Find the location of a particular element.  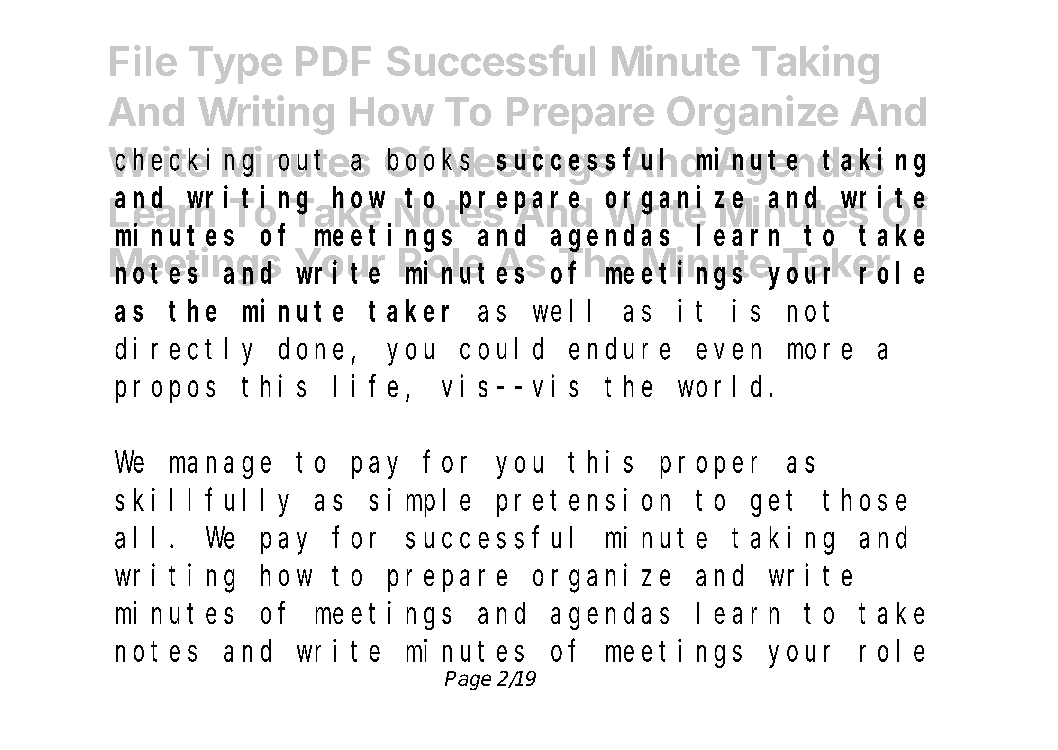

directly is located at coordinates (184, 351).
